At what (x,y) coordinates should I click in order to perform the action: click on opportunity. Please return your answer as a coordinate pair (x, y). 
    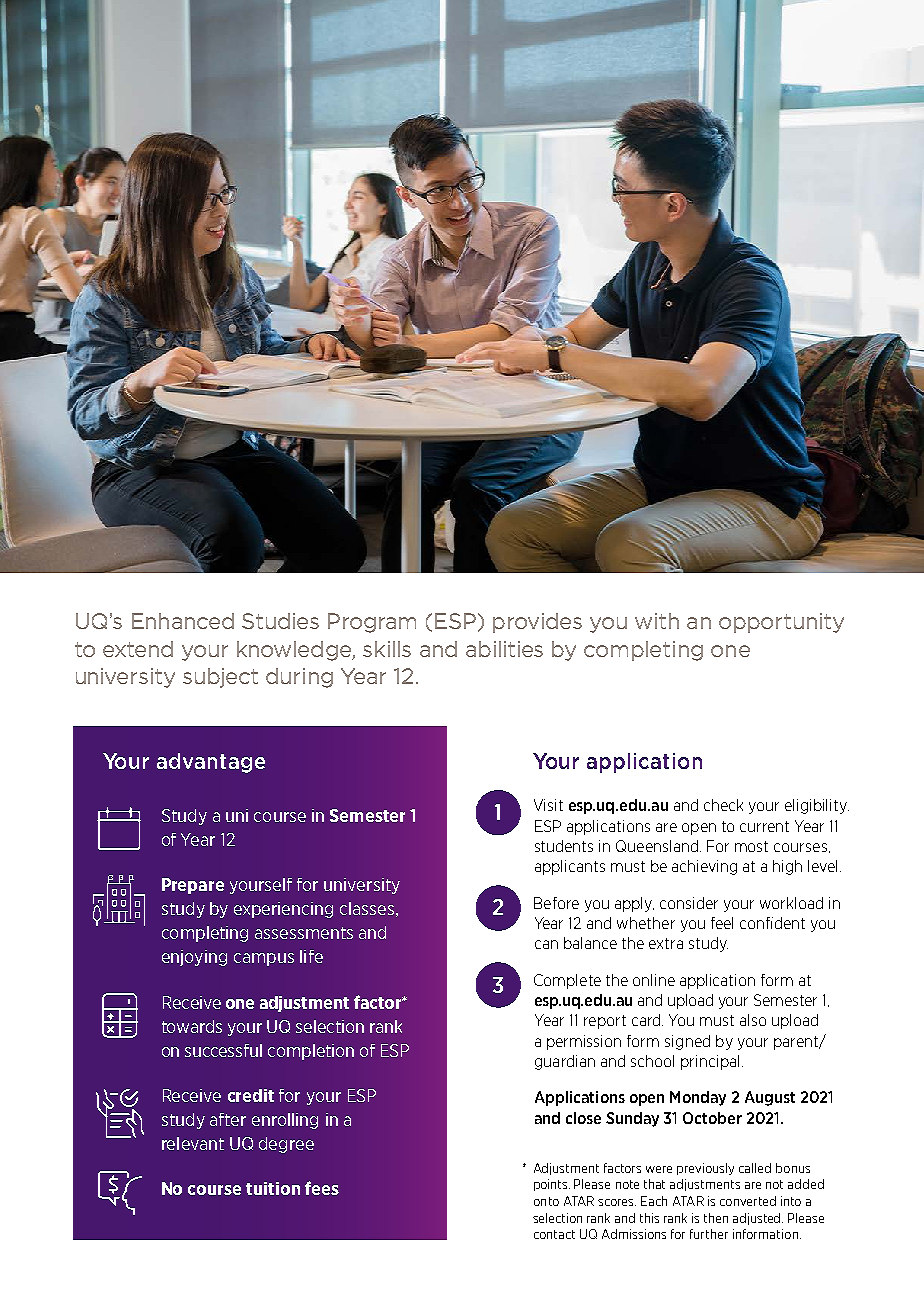
    Looking at the image, I should click on (781, 623).
